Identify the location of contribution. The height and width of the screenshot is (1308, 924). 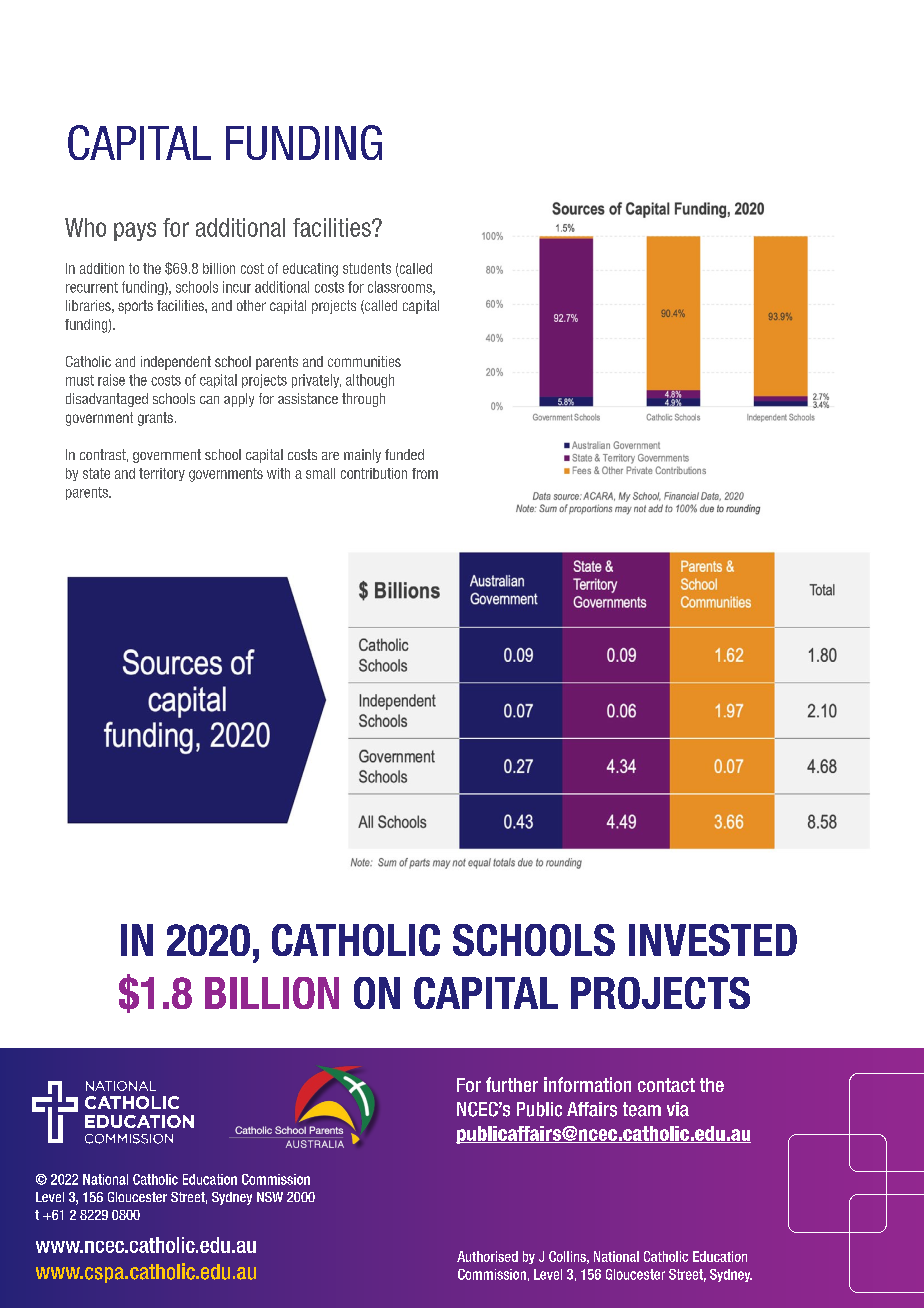
(374, 473).
